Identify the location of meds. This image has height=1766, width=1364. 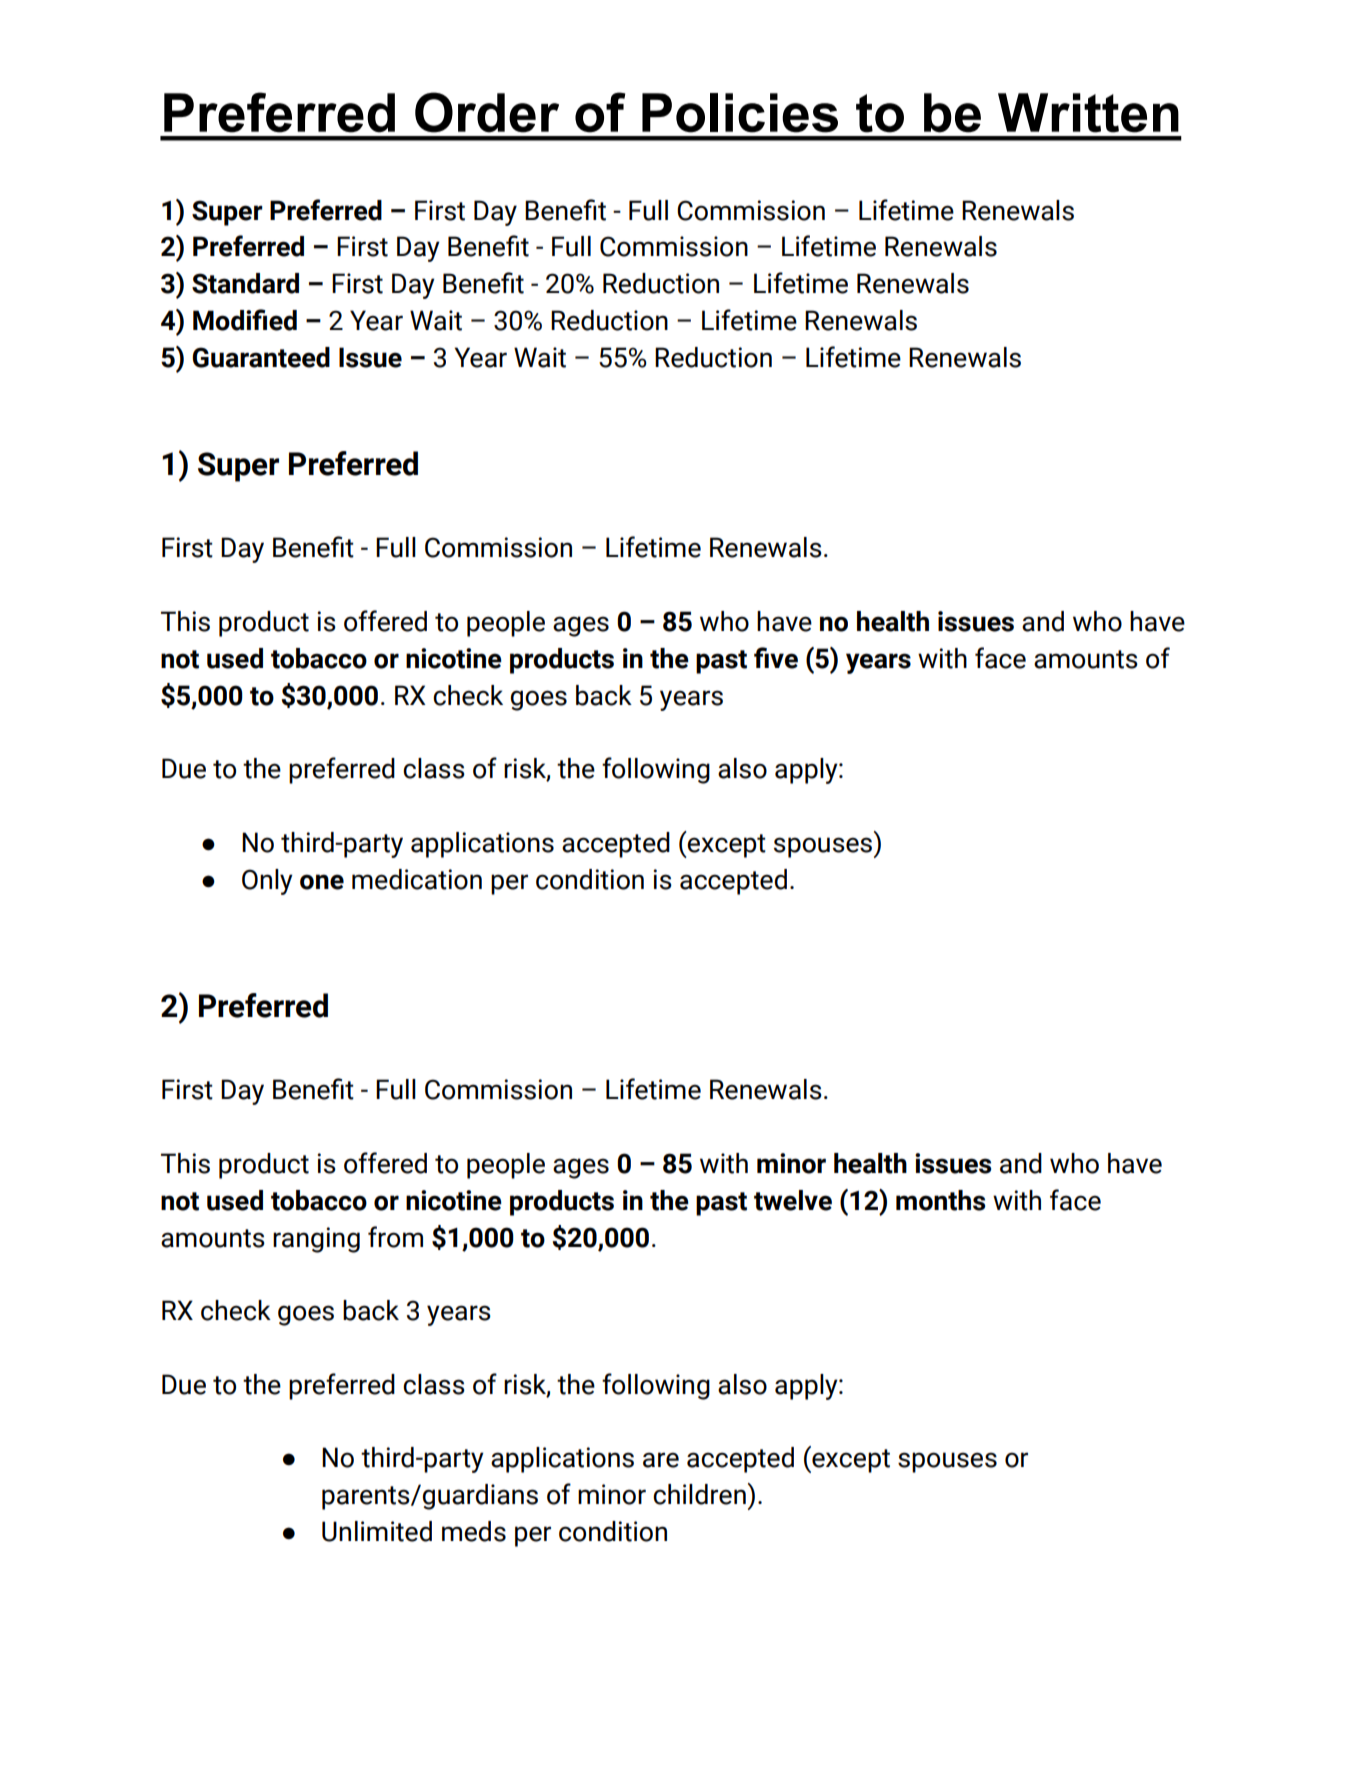
(474, 1531).
